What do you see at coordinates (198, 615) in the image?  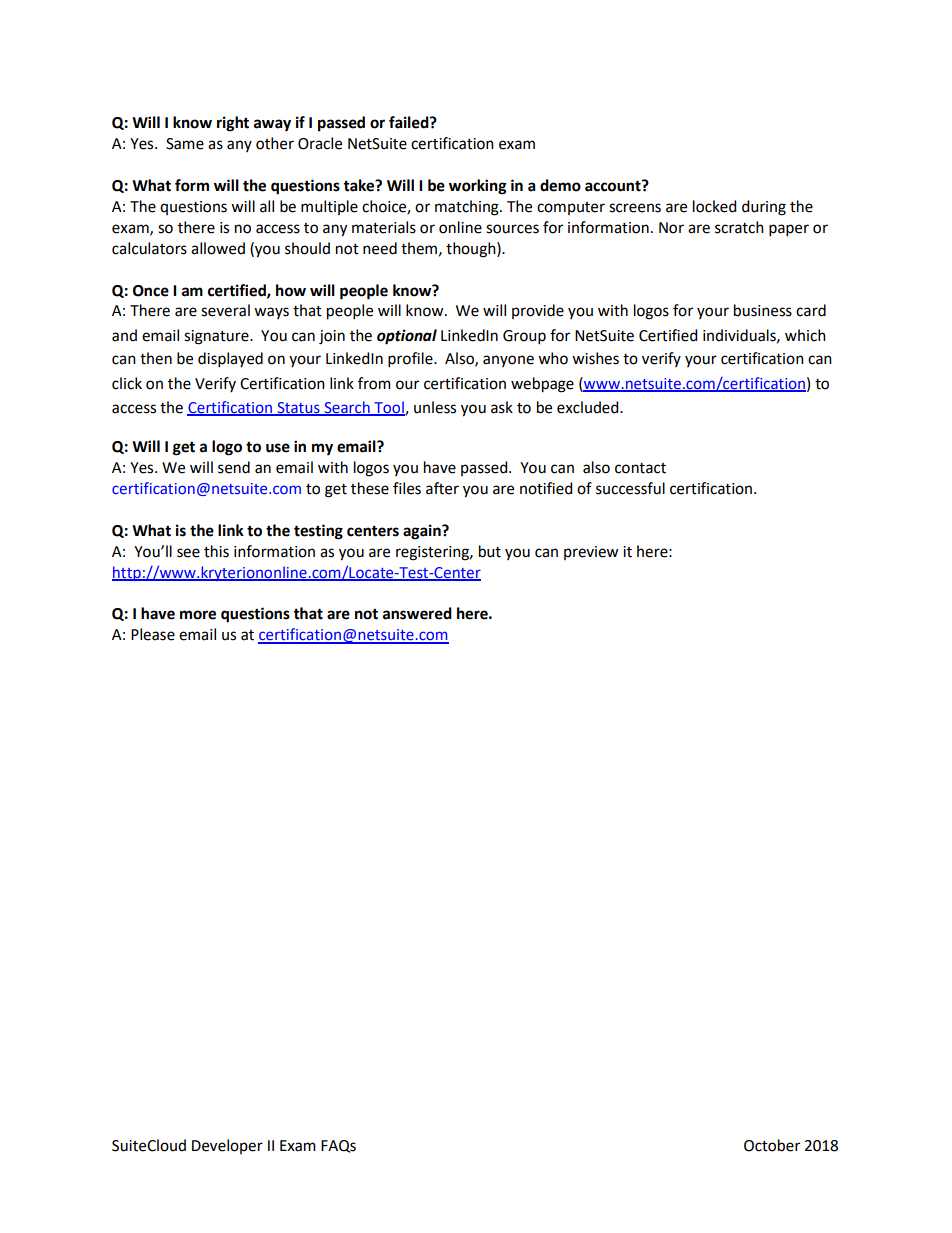 I see `more` at bounding box center [198, 615].
